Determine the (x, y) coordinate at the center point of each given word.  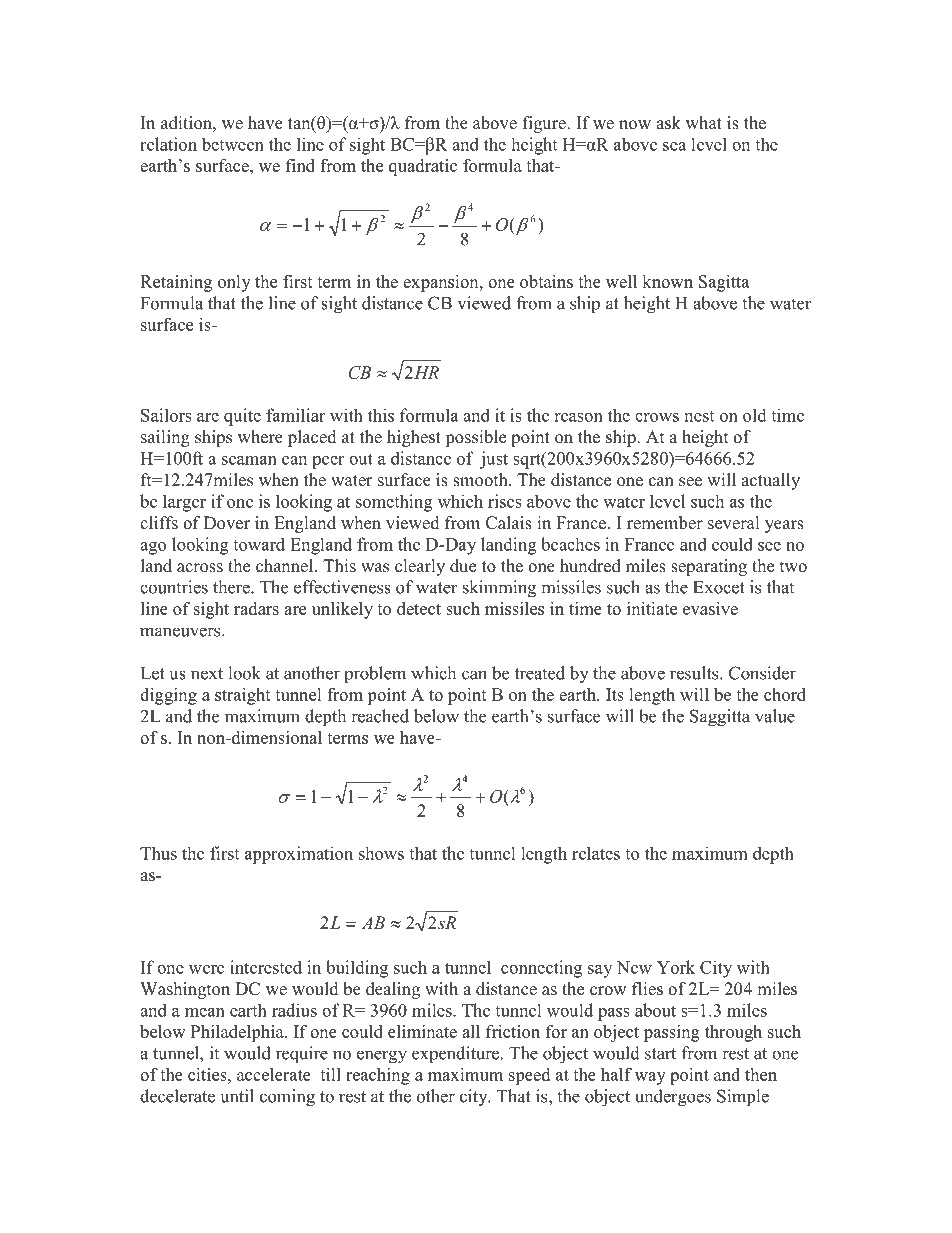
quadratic (423, 167)
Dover (227, 523)
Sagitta (724, 283)
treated (540, 673)
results (695, 673)
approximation (299, 855)
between (233, 144)
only (234, 283)
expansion (442, 283)
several (733, 523)
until (237, 1096)
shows (381, 853)
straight (243, 696)
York (676, 967)
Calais (509, 523)
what (704, 122)
